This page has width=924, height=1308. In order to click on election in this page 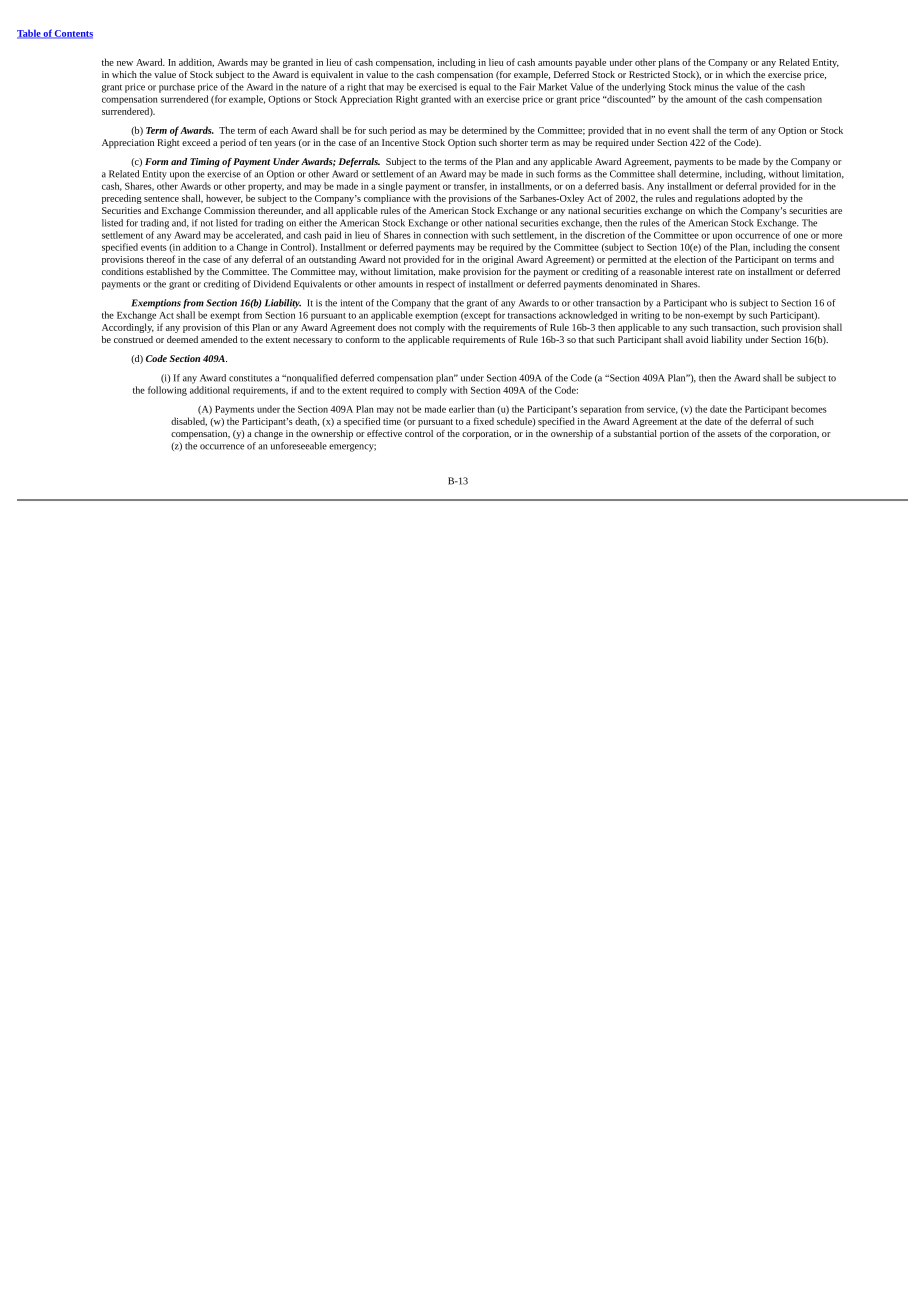, I will do `click(690, 259)`.
